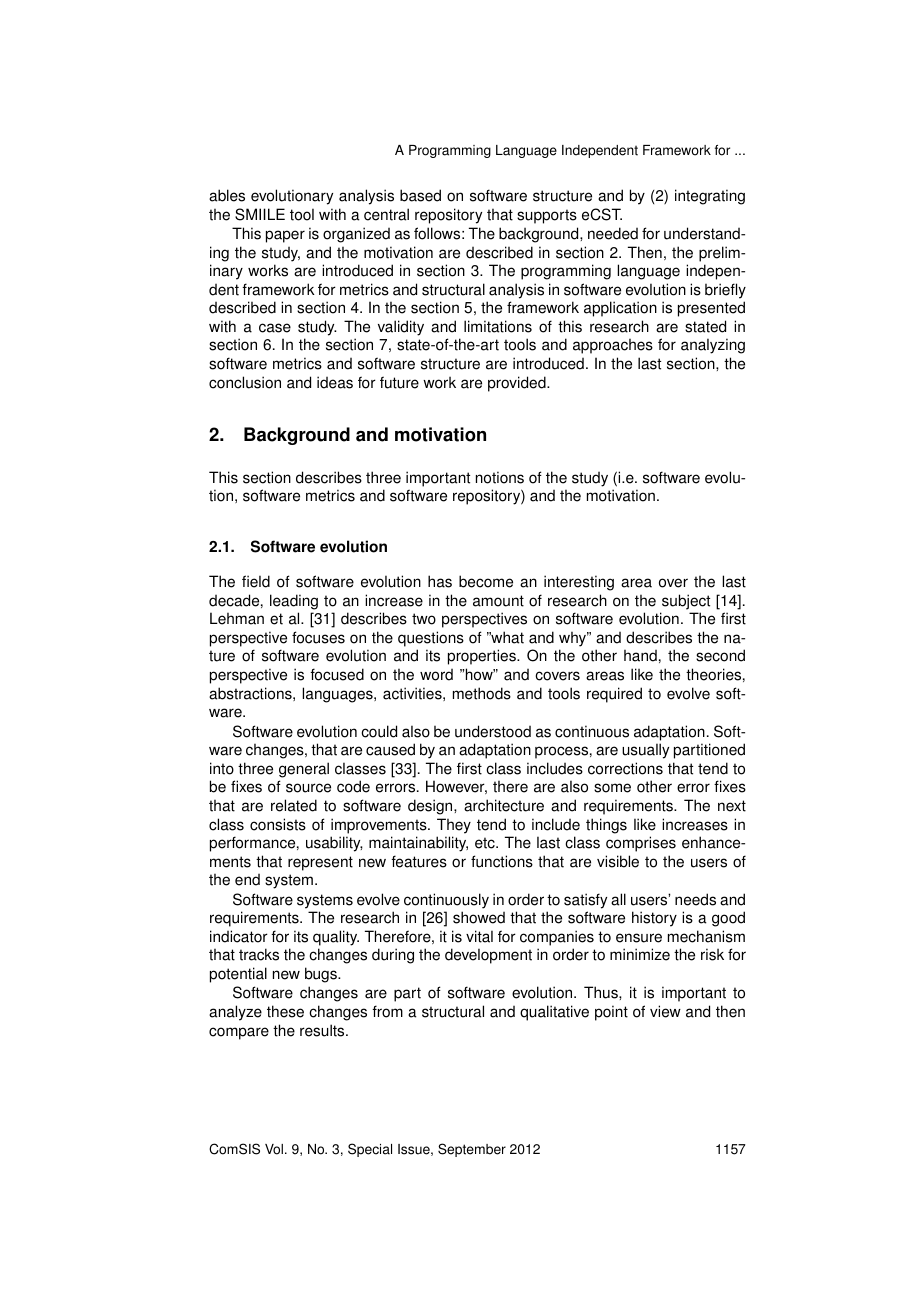 The image size is (924, 1308). What do you see at coordinates (710, 197) in the screenshot?
I see `integrating` at bounding box center [710, 197].
